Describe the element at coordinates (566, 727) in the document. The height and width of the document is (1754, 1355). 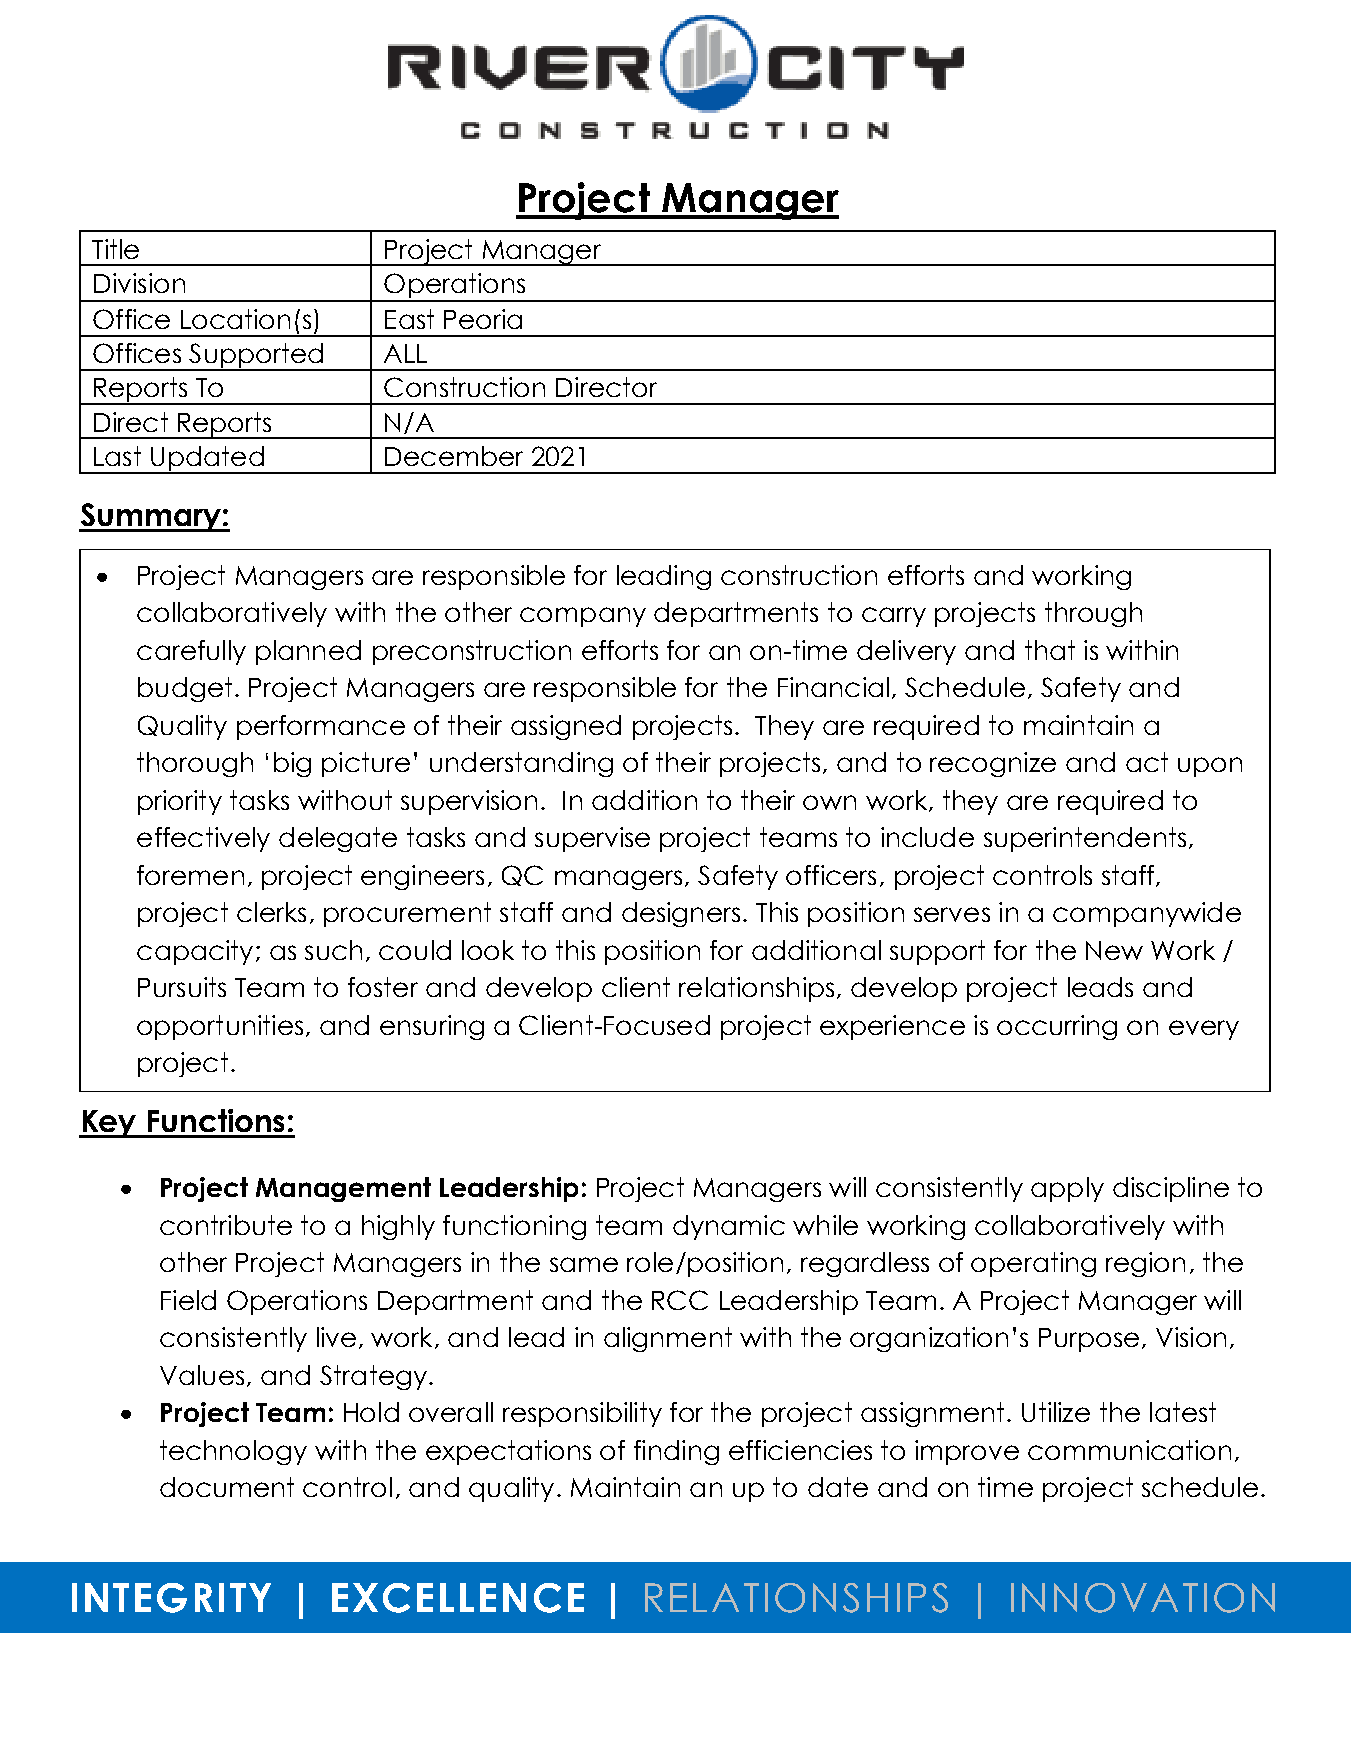
I see `assigned` at that location.
